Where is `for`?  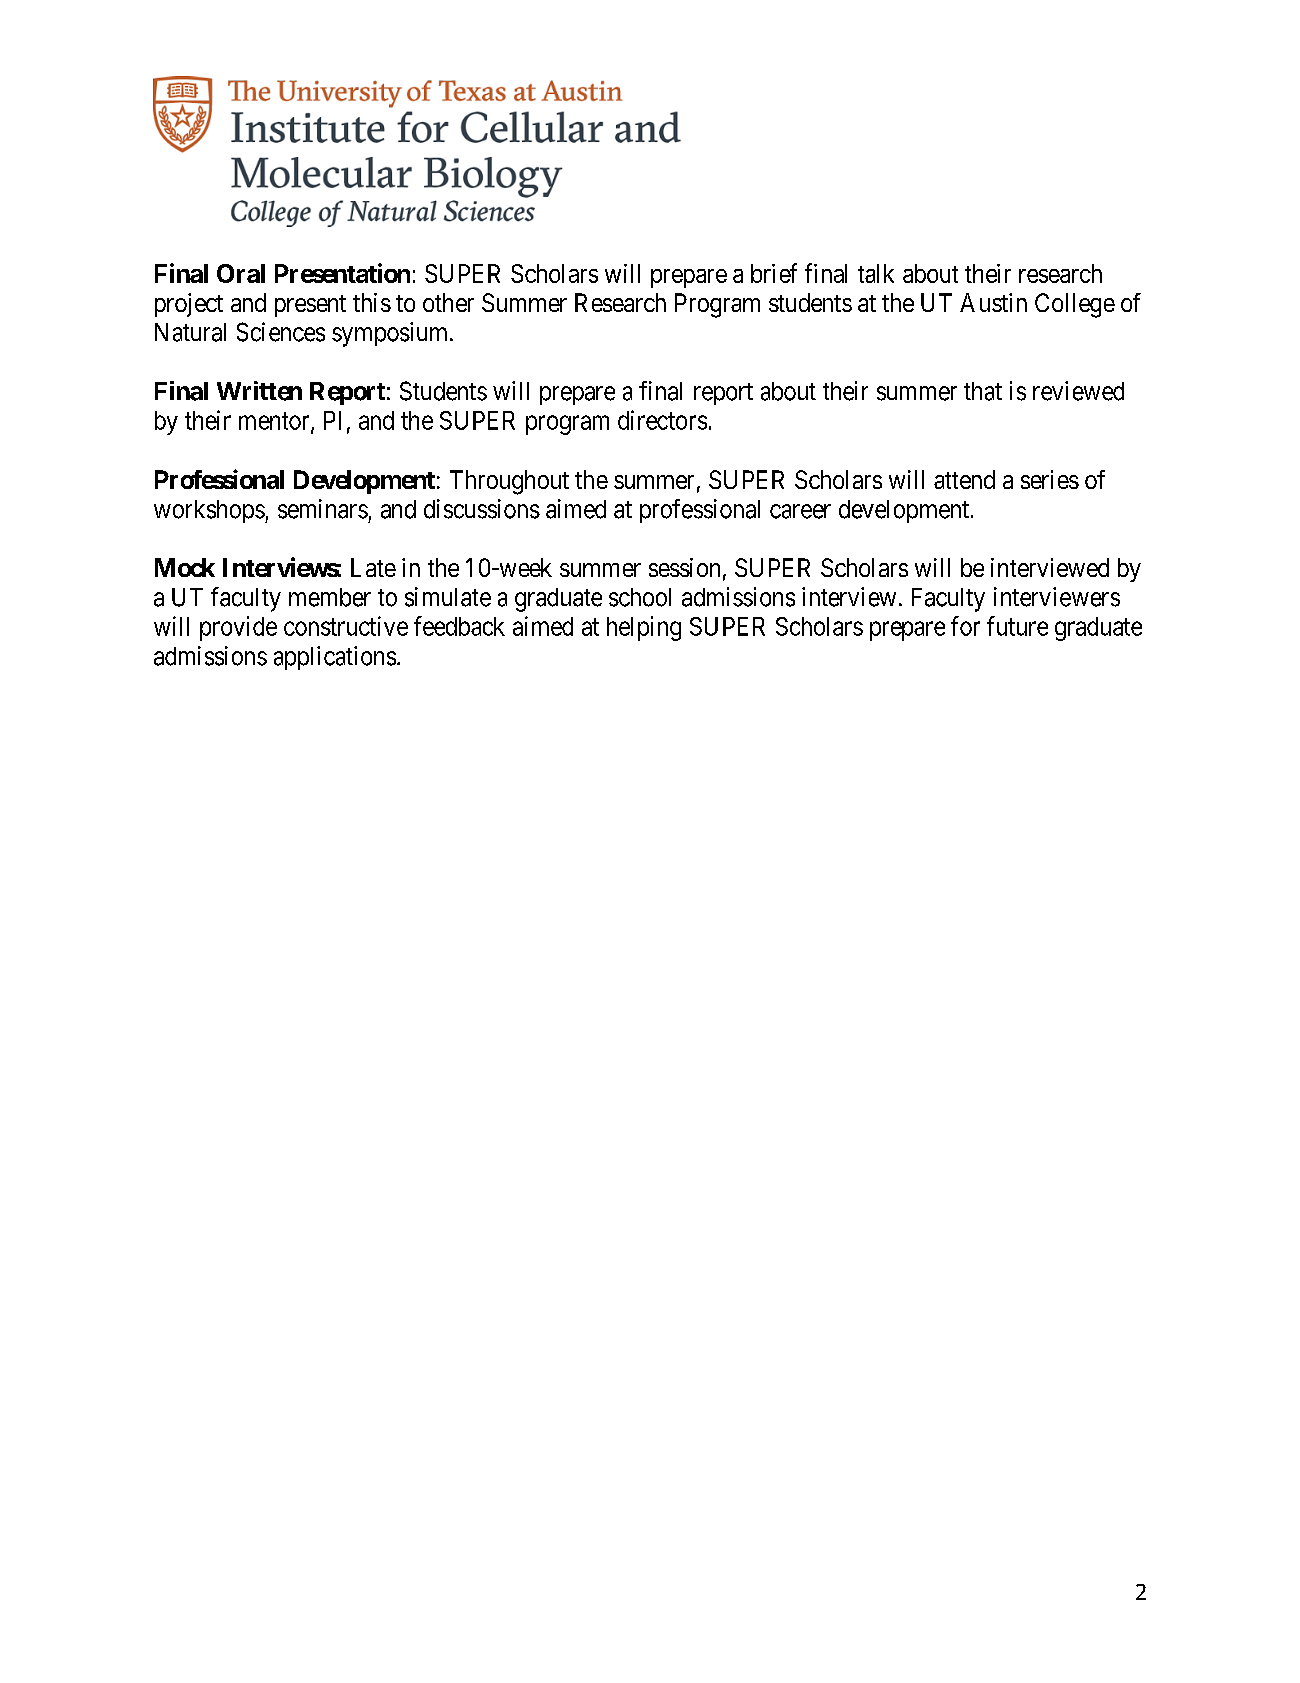
for is located at coordinates (965, 626).
